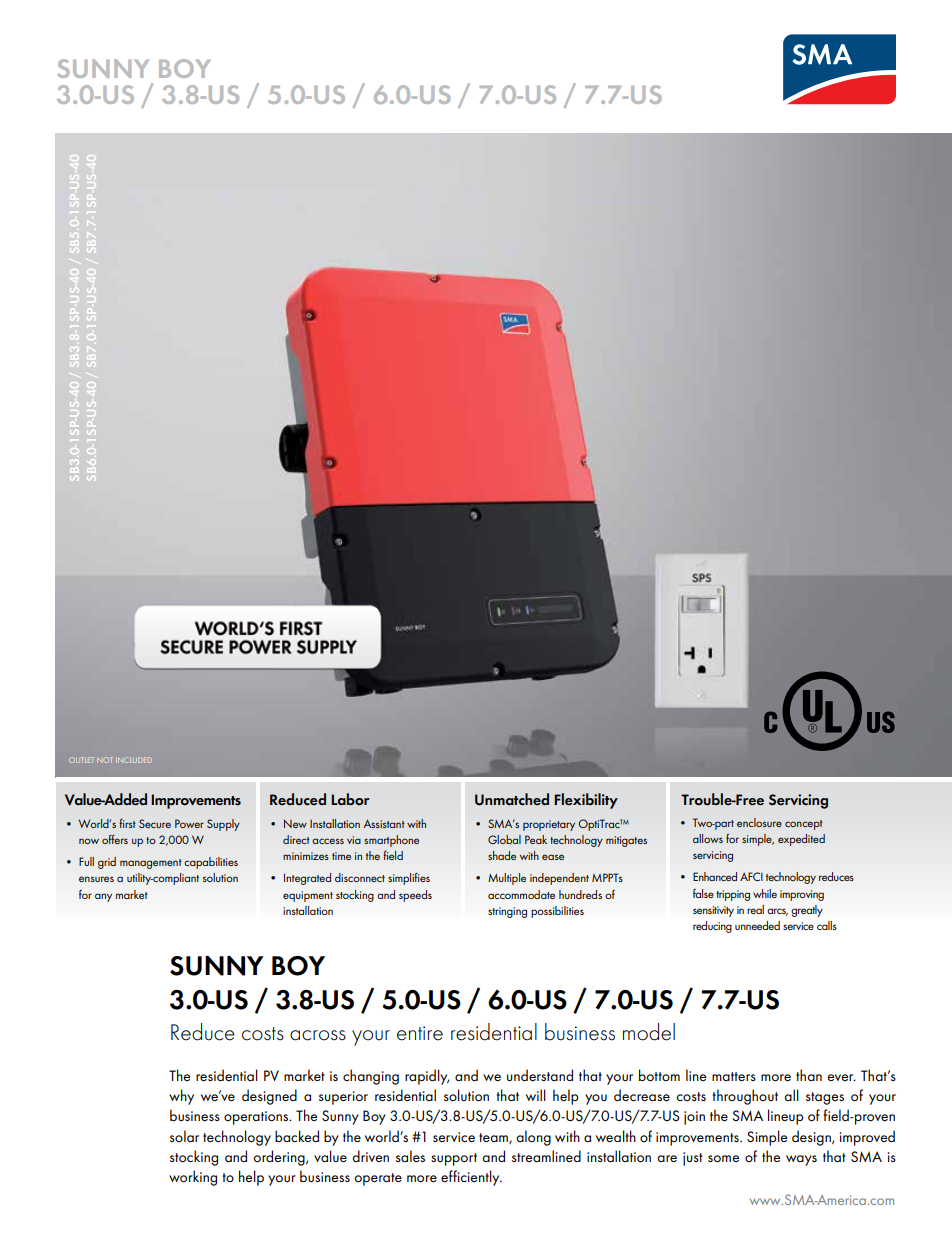 The width and height of the screenshot is (952, 1233). What do you see at coordinates (757, 925) in the screenshot?
I see `unneeded` at bounding box center [757, 925].
